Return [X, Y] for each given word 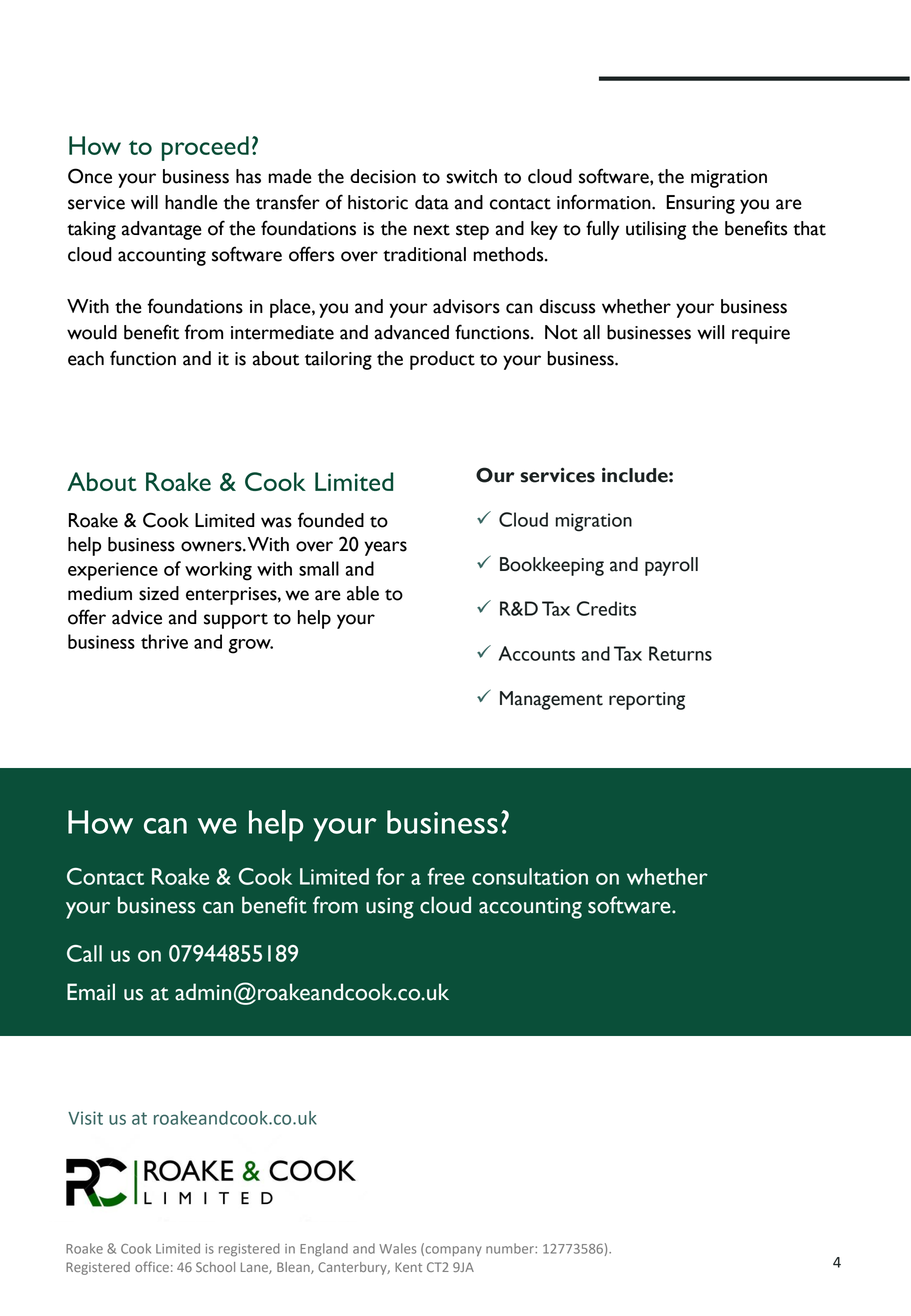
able [363, 593]
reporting [647, 701]
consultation [530, 876]
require [761, 335]
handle [191, 202]
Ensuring [700, 204]
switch [471, 176]
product [442, 360]
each [86, 358]
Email [91, 992]
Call [84, 953]
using [390, 908]
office [152, 1266]
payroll [671, 566]
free [446, 876]
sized [159, 593]
